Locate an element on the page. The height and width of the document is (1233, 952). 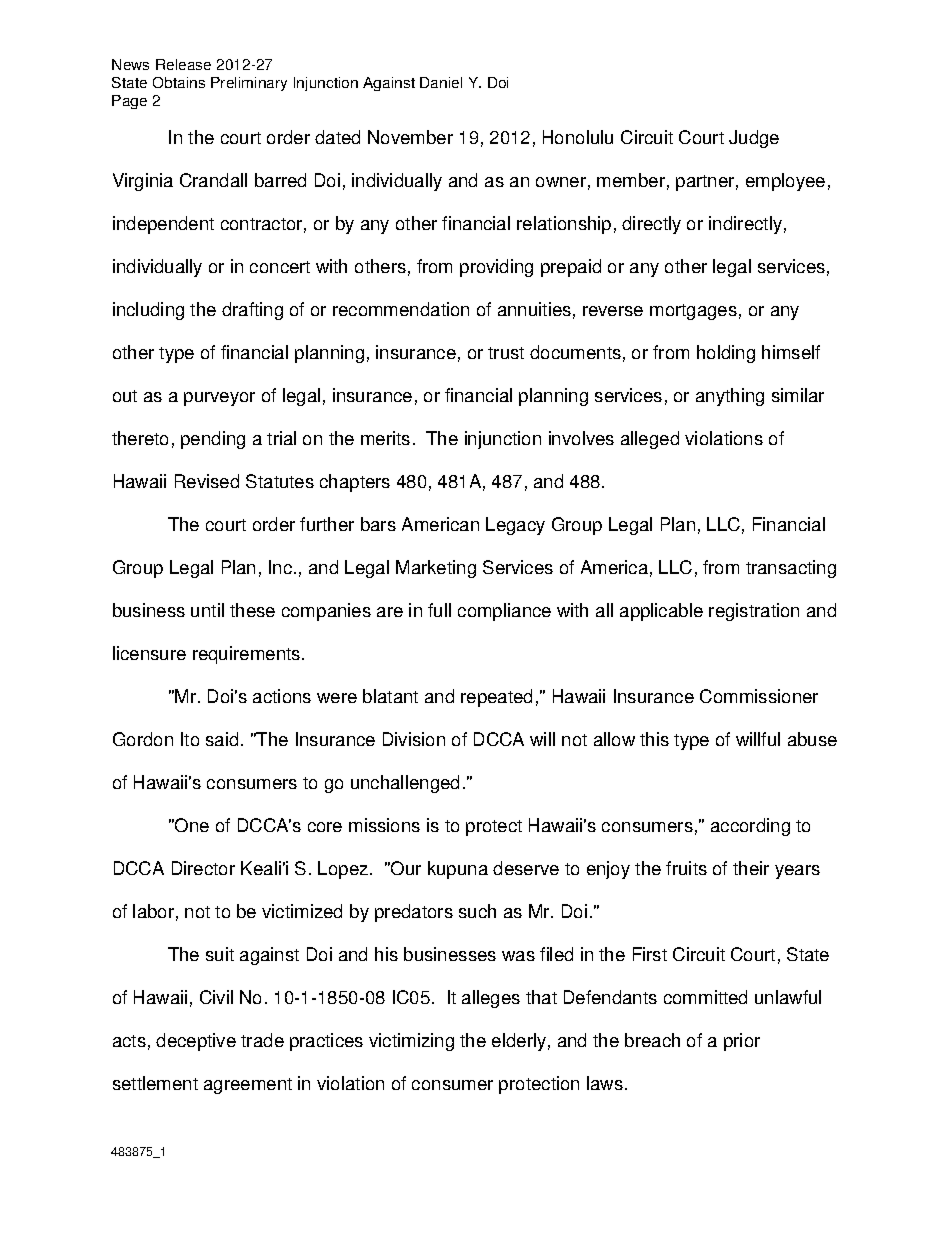
registration is located at coordinates (754, 612).
